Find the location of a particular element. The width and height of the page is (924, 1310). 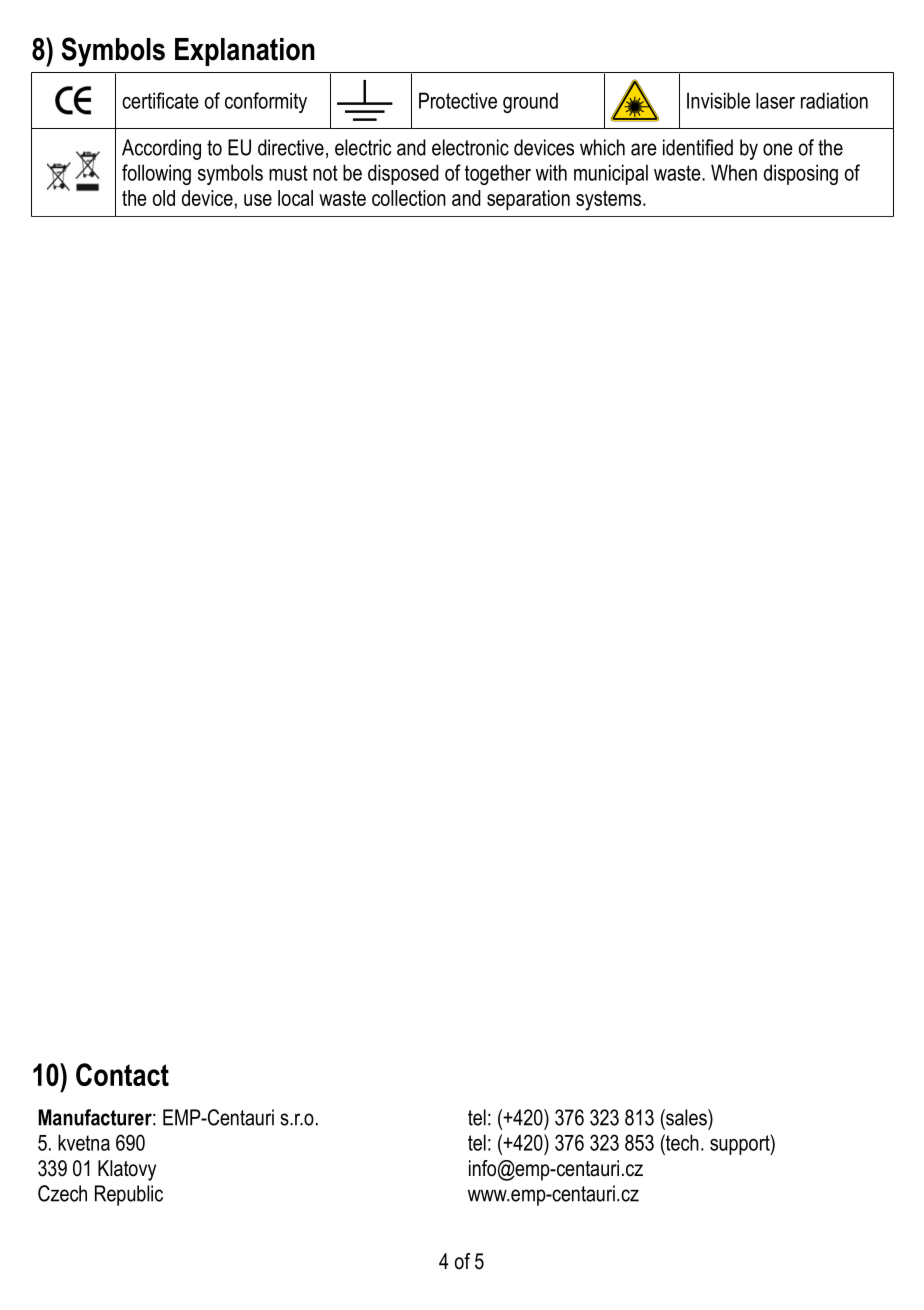

separation is located at coordinates (528, 200).
